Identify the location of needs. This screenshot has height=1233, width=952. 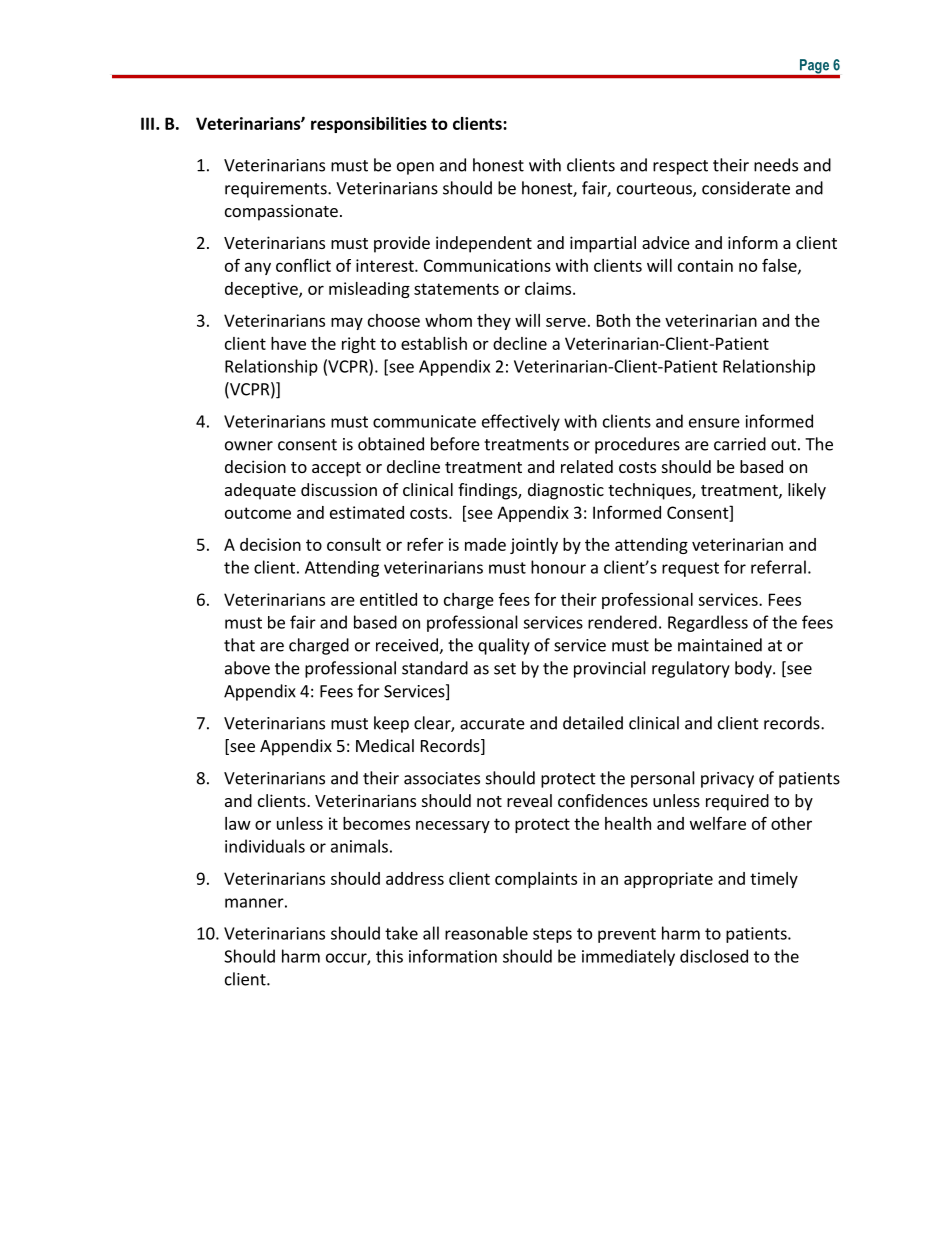
(776, 165).
